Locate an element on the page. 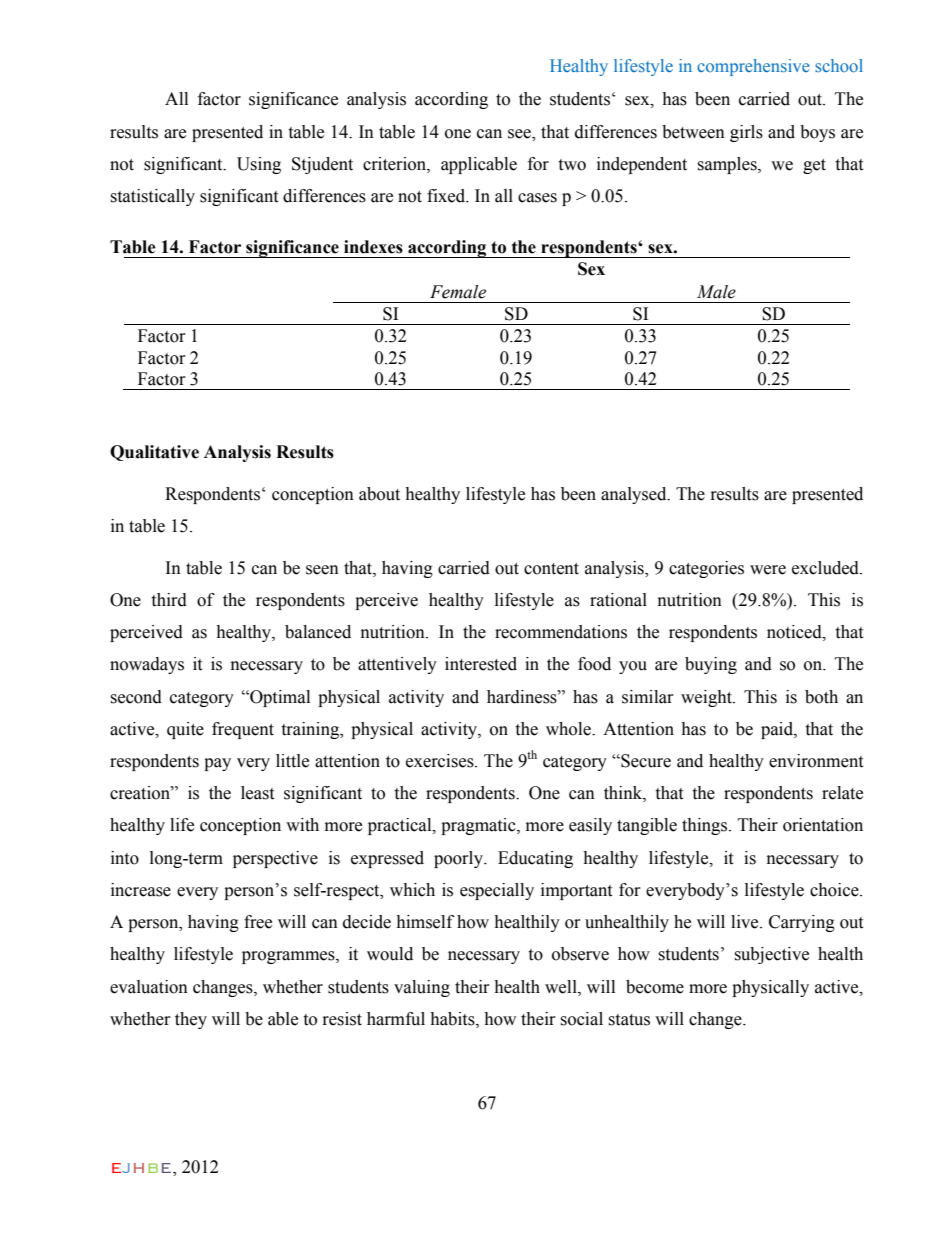 The image size is (952, 1233). they is located at coordinates (191, 1020).
